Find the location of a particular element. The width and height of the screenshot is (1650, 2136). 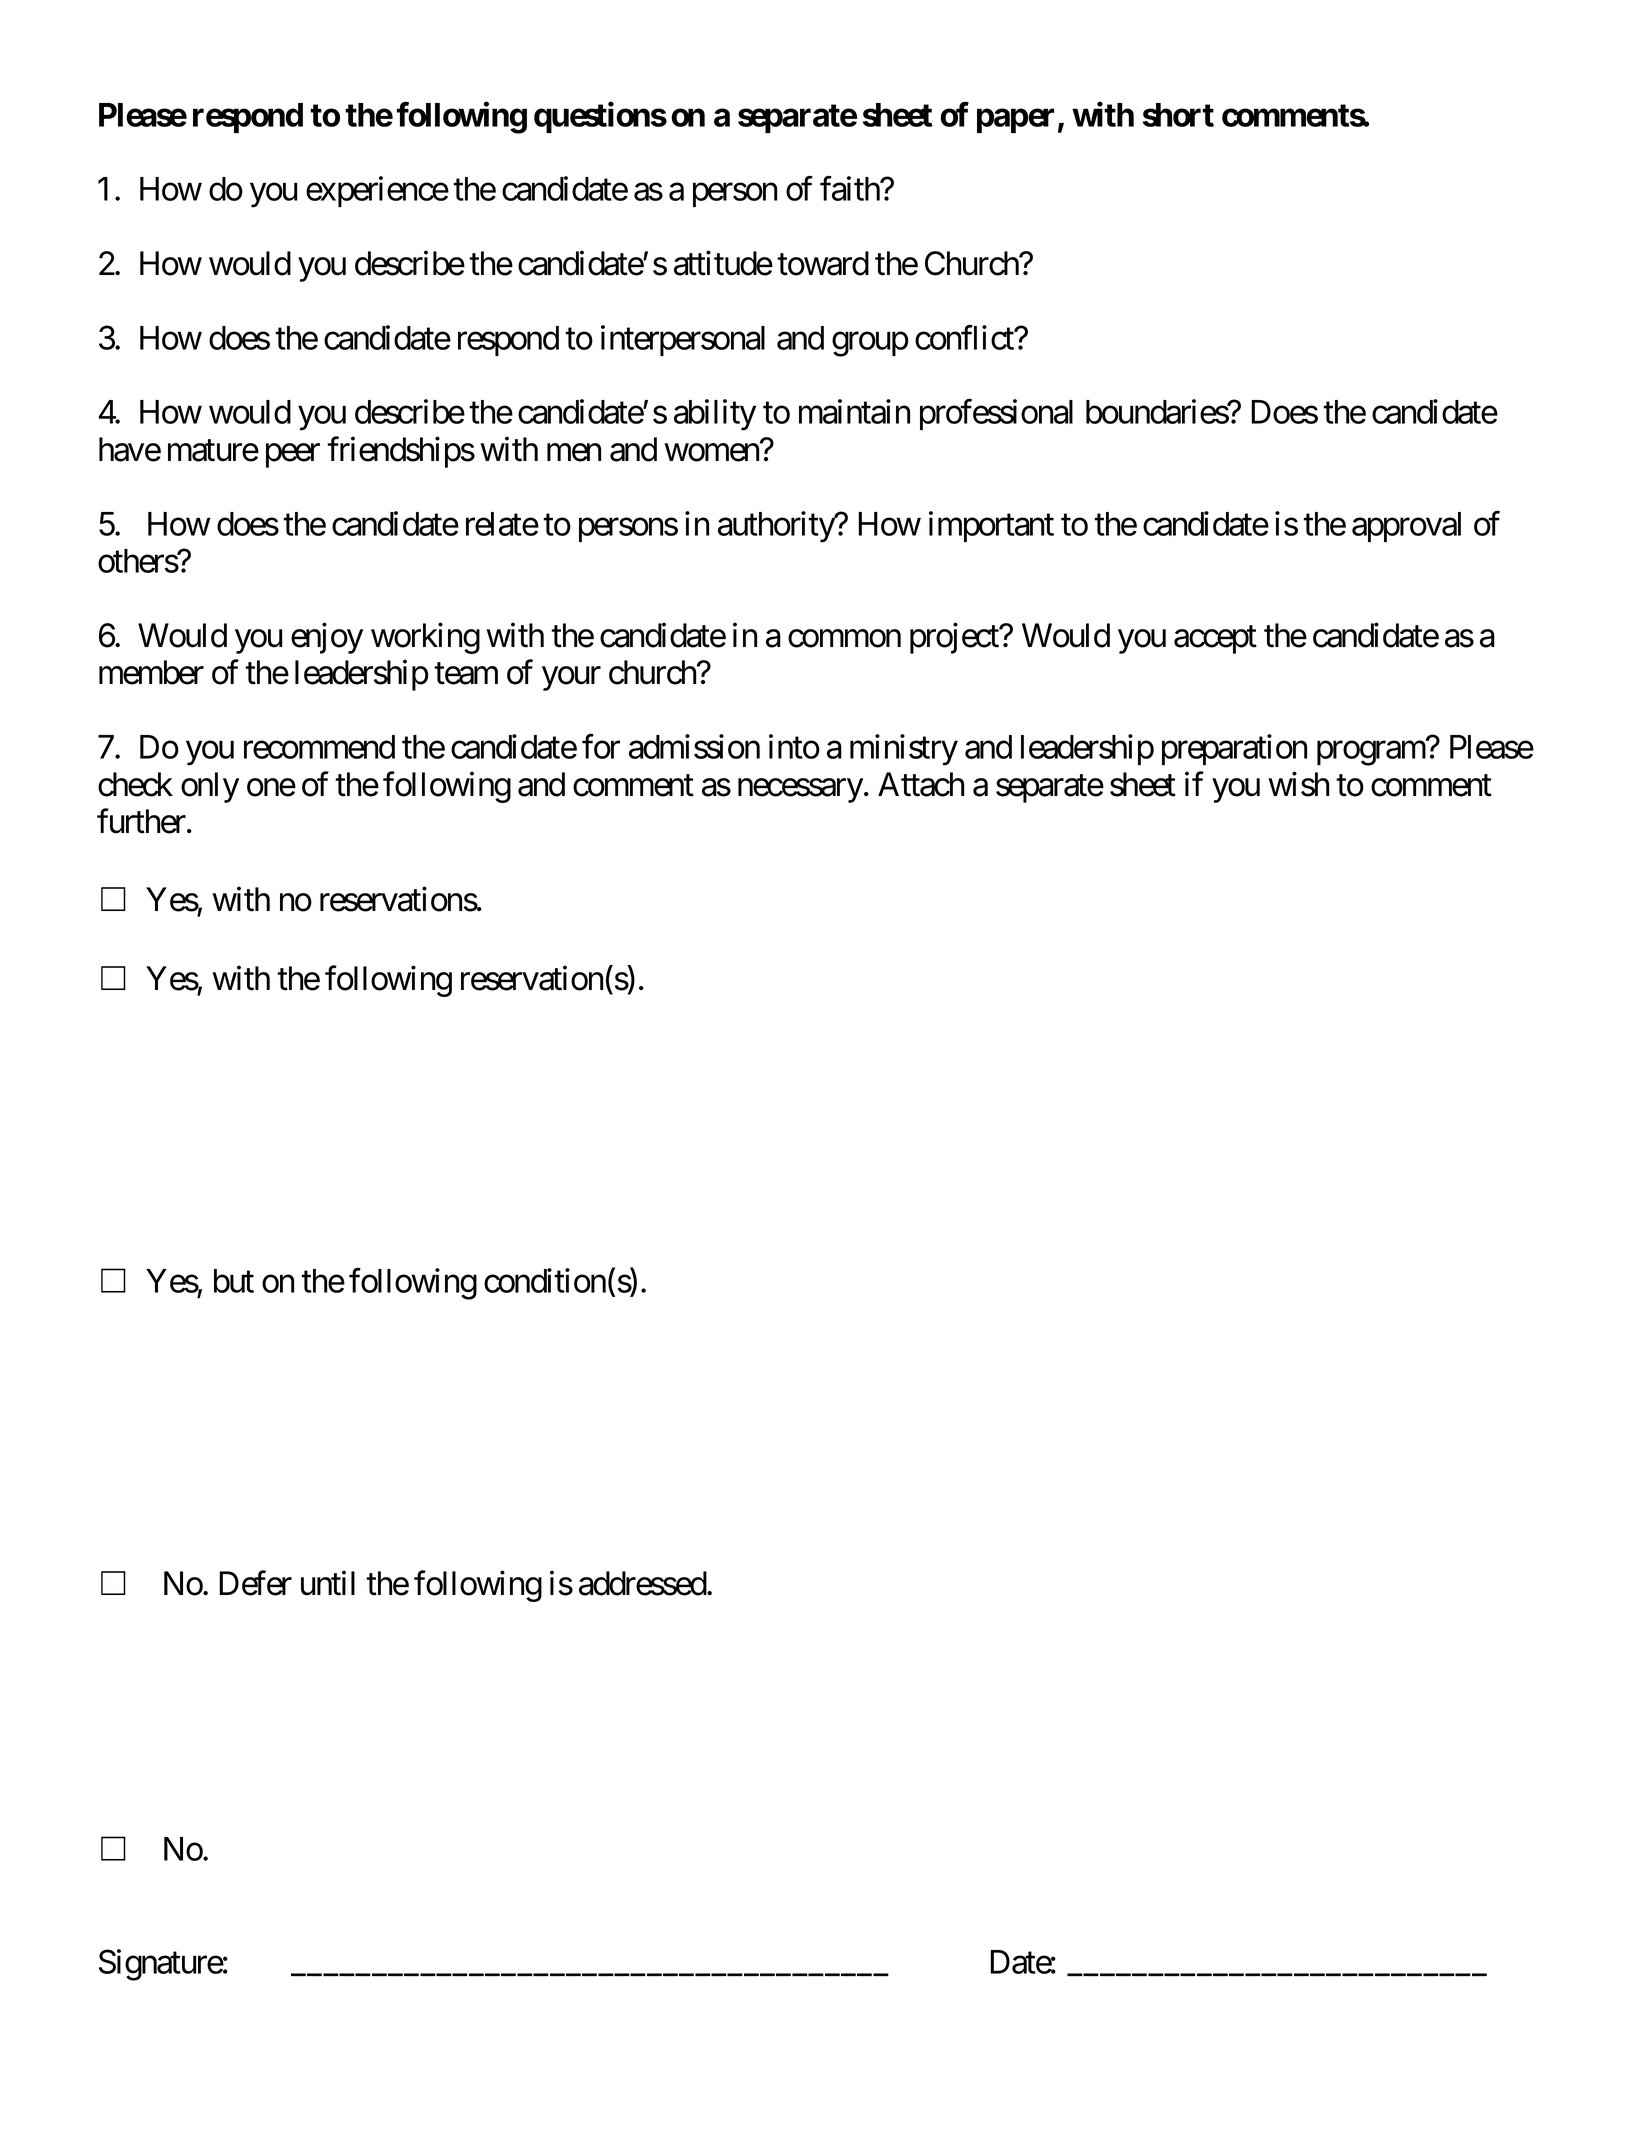

but is located at coordinates (234, 1281).
